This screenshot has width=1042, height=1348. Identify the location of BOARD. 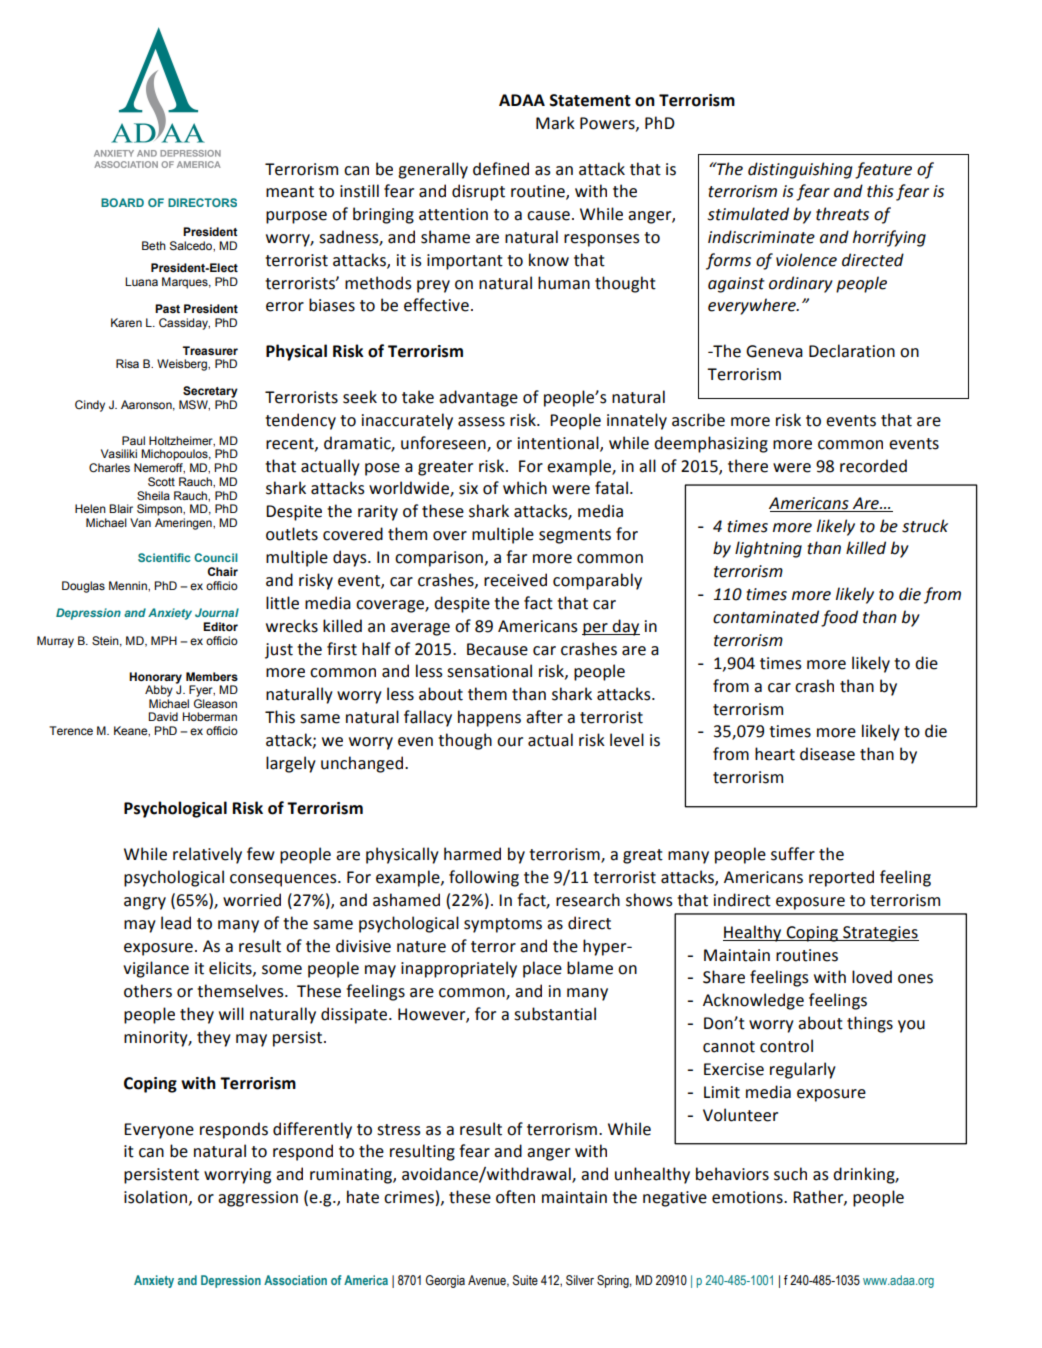
(122, 202).
